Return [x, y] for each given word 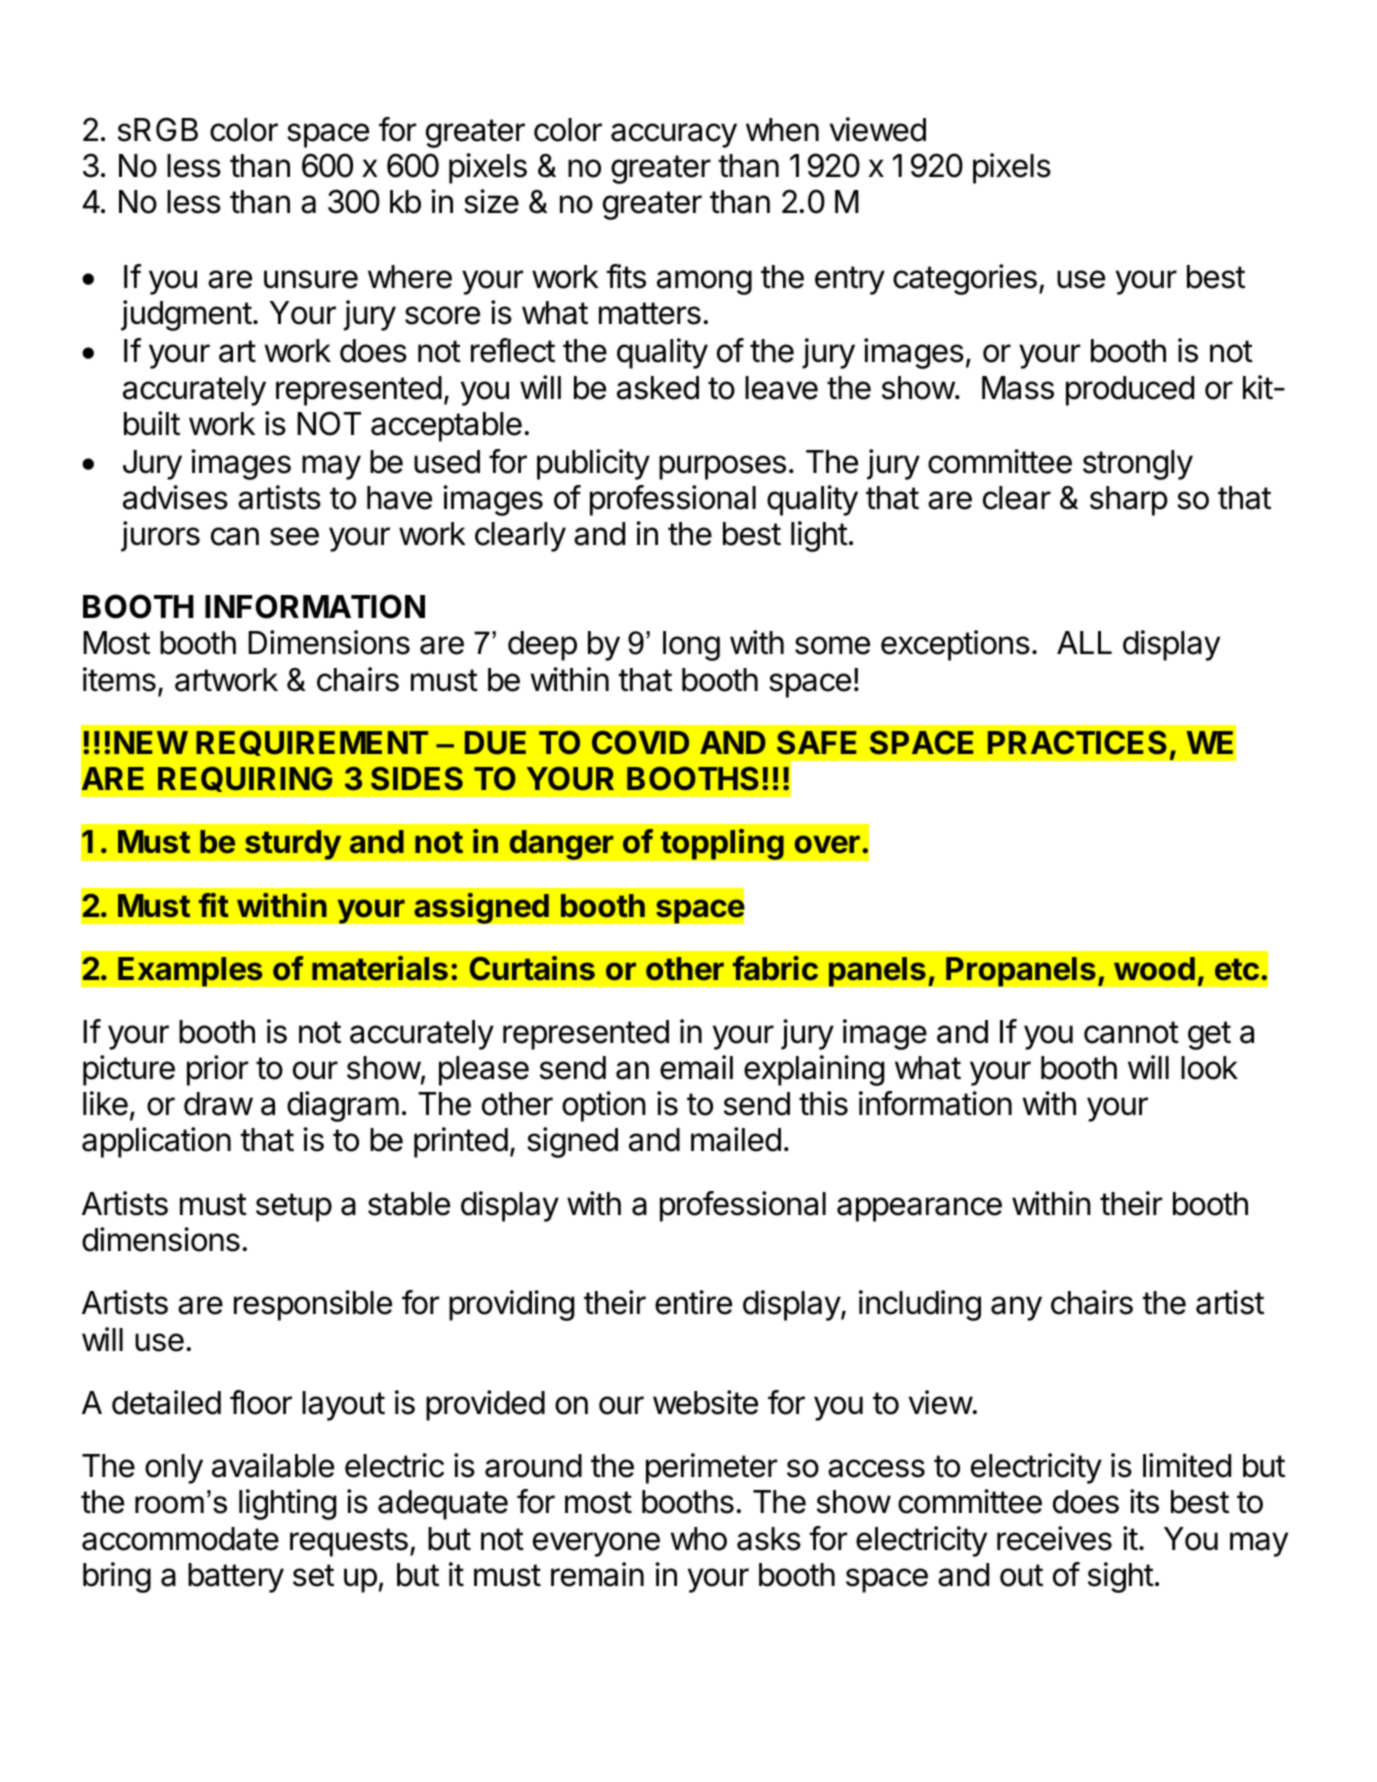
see [294, 536]
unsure [311, 279]
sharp [1129, 501]
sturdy [293, 845]
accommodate [180, 1539]
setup [294, 1207]
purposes [722, 467]
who [698, 1539]
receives [1054, 1538]
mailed [736, 1139]
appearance [919, 1209]
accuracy [674, 135]
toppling [722, 844]
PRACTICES [1077, 743]
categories [965, 279]
